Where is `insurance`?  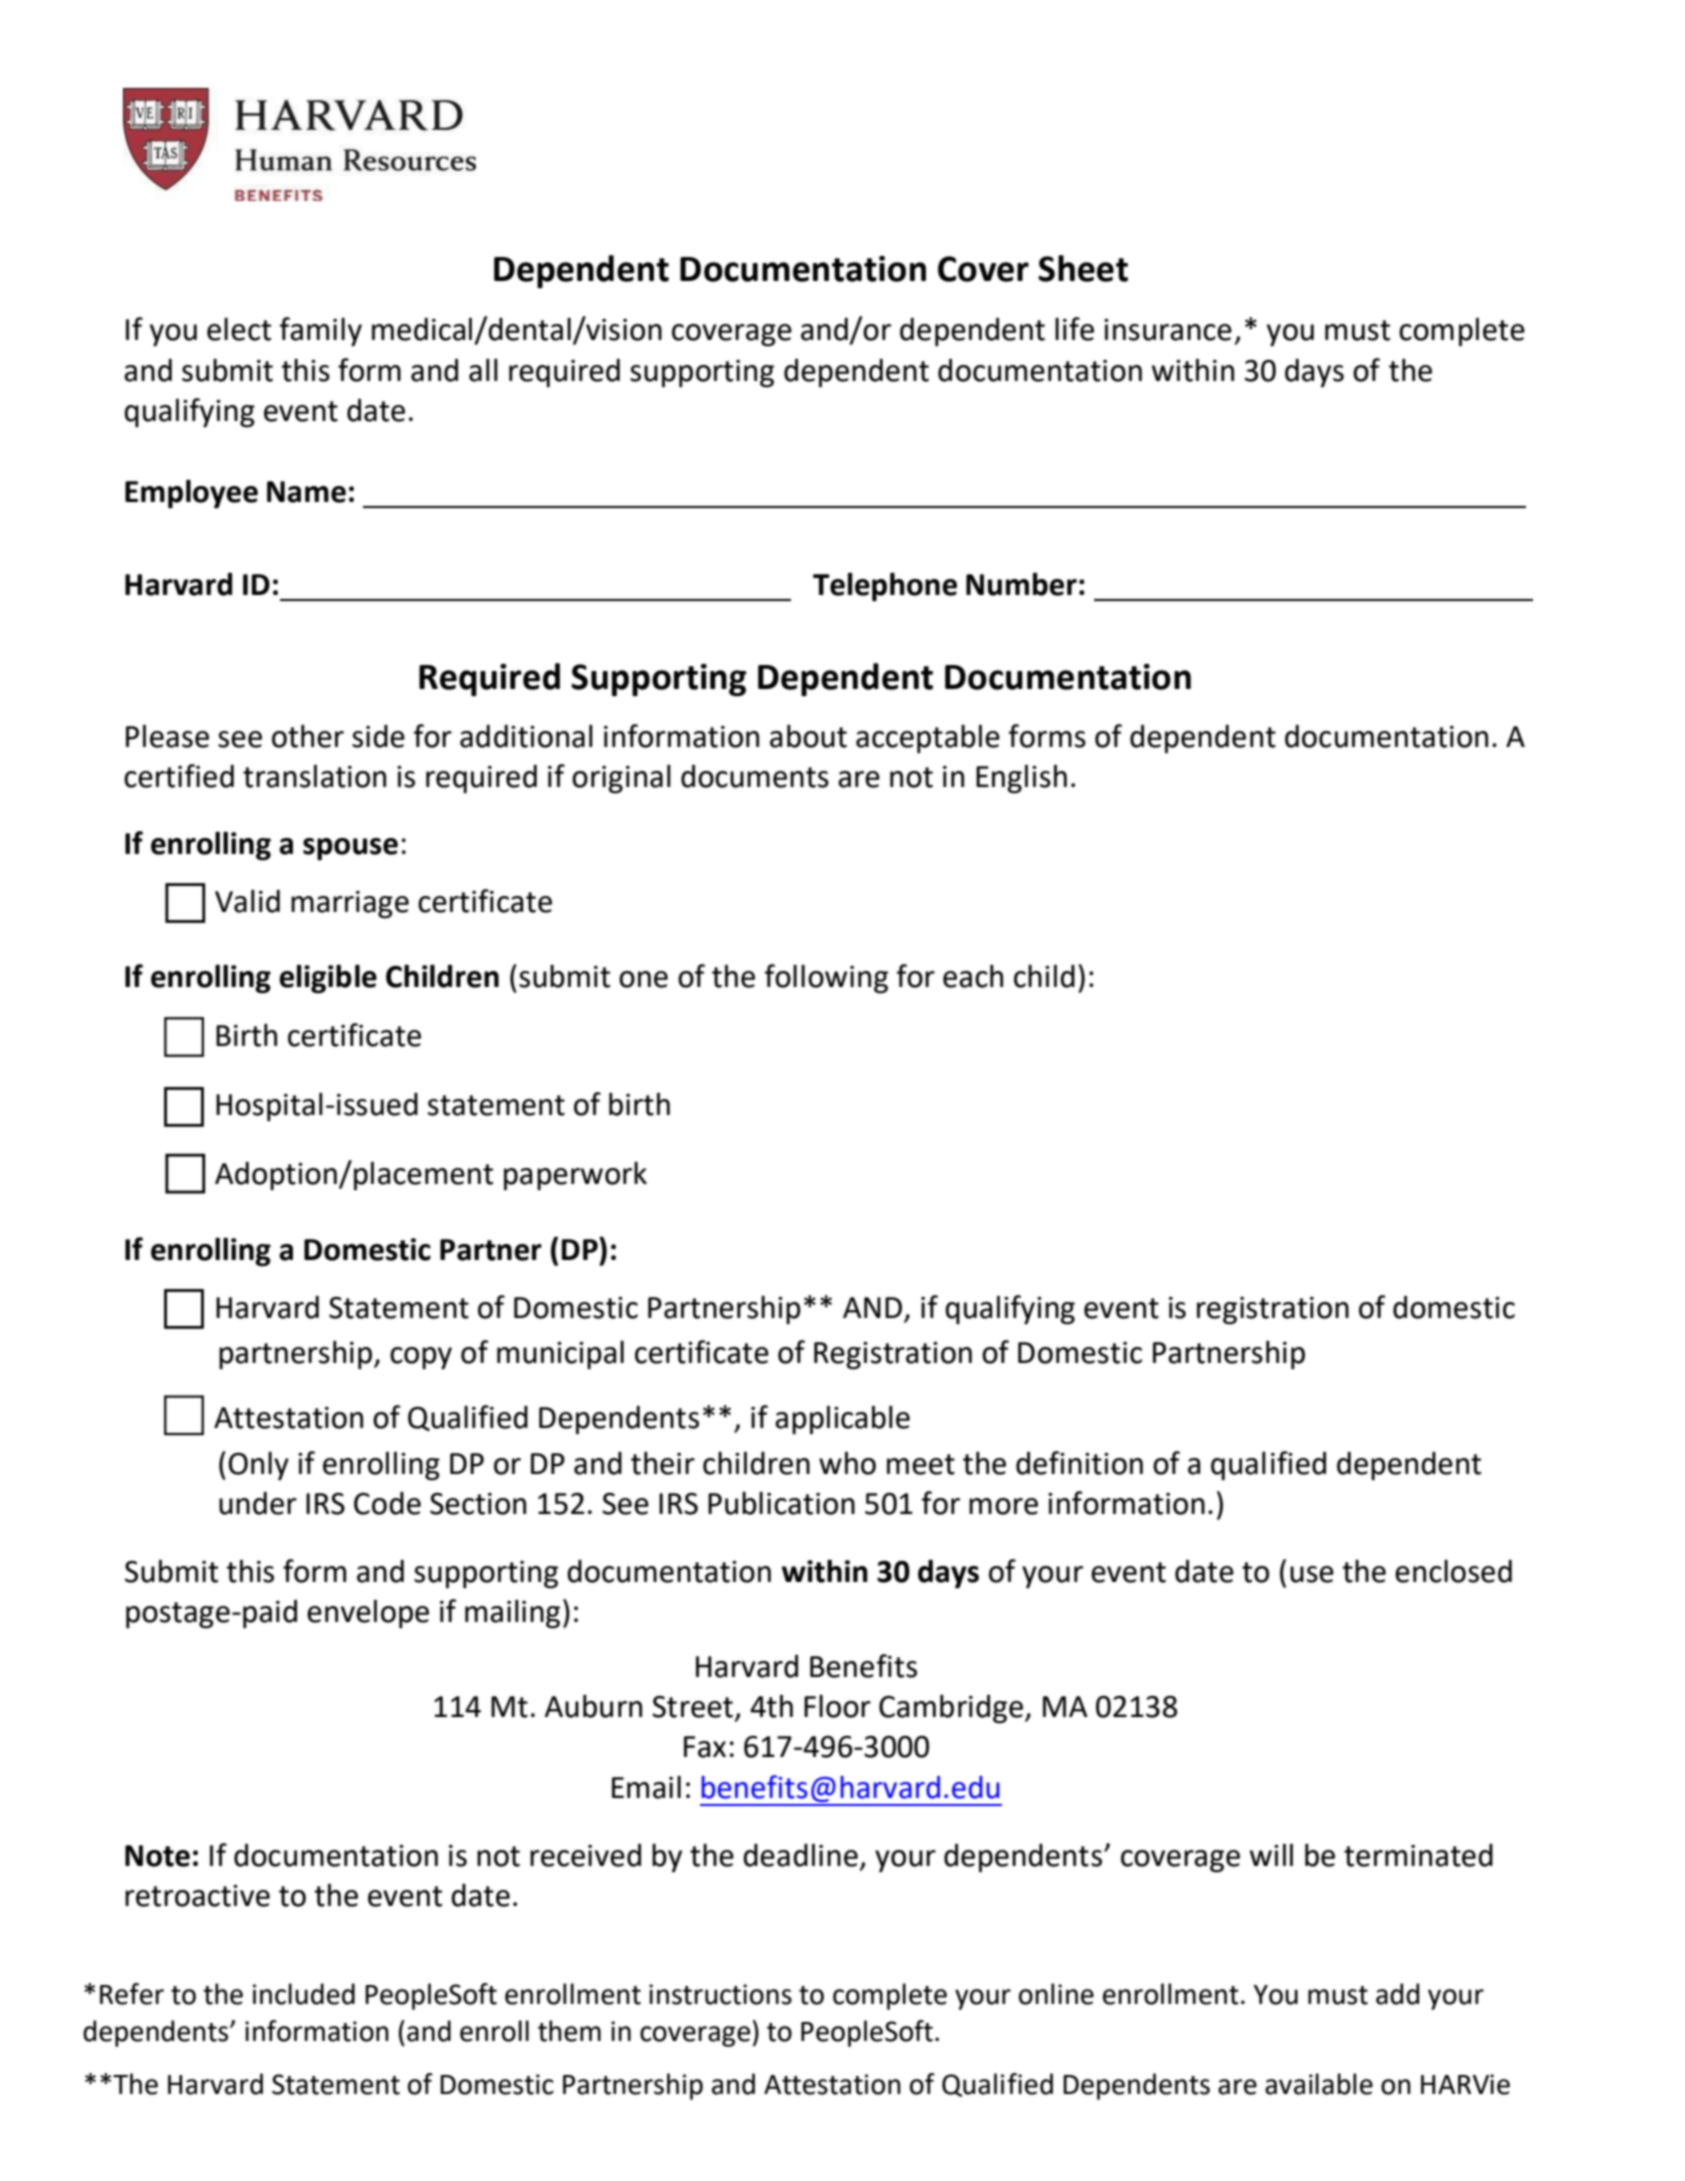
insurance is located at coordinates (1168, 330).
